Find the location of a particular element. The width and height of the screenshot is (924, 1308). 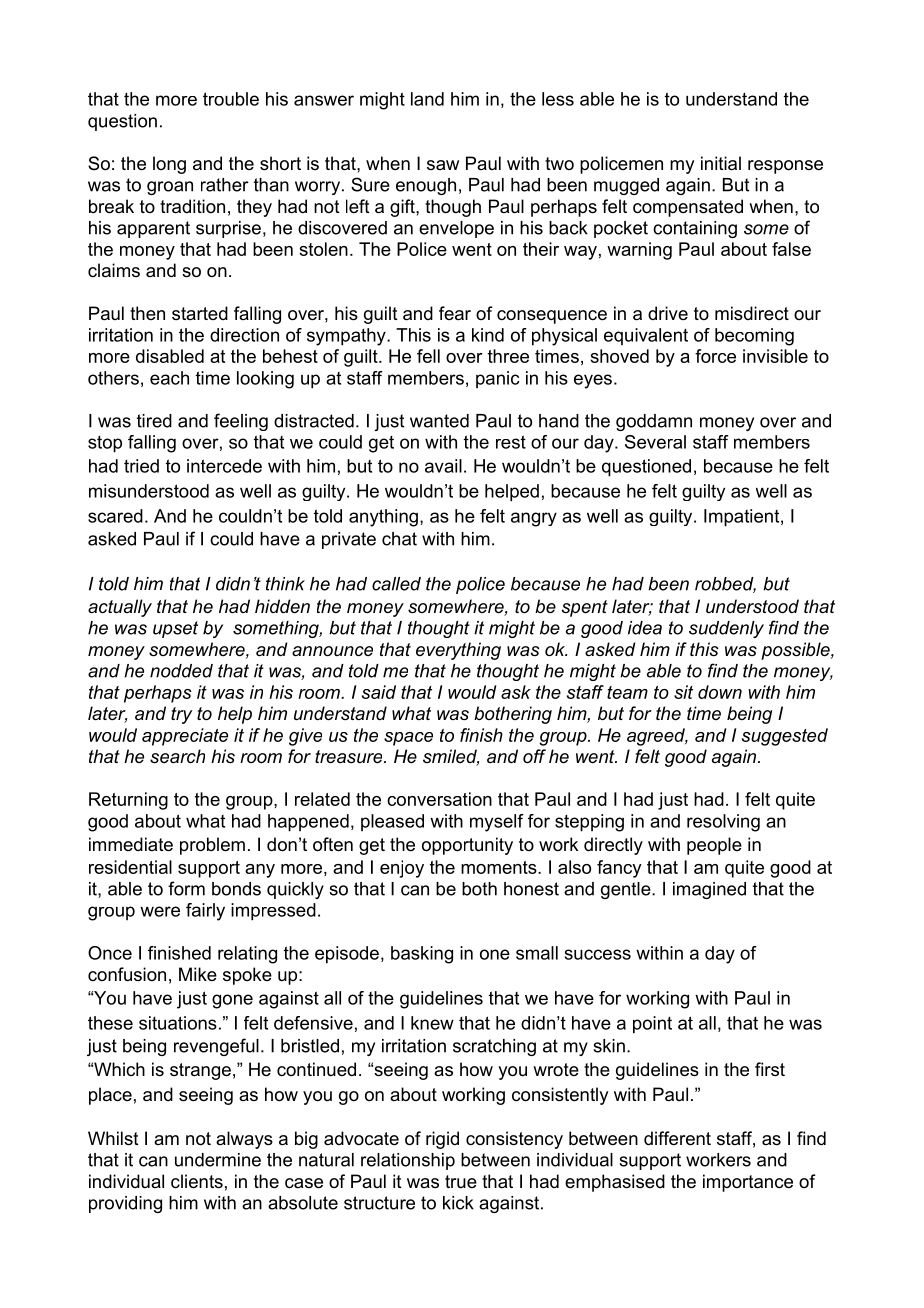

long is located at coordinates (169, 165).
